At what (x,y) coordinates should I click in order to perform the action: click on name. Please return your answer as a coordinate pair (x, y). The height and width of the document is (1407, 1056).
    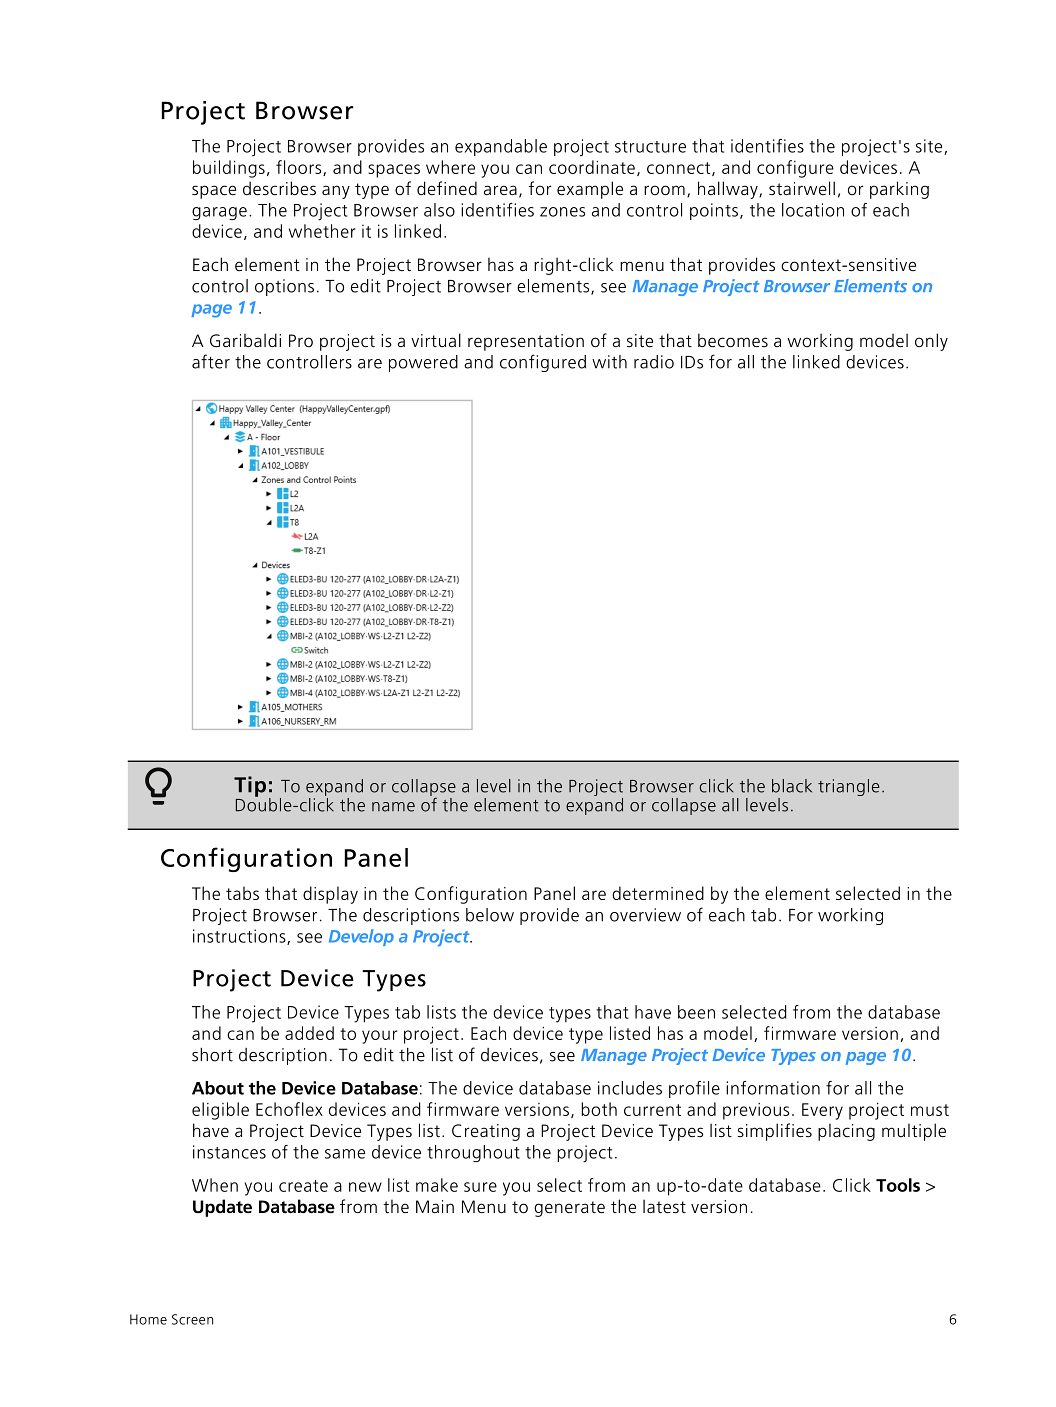
    Looking at the image, I should click on (393, 807).
